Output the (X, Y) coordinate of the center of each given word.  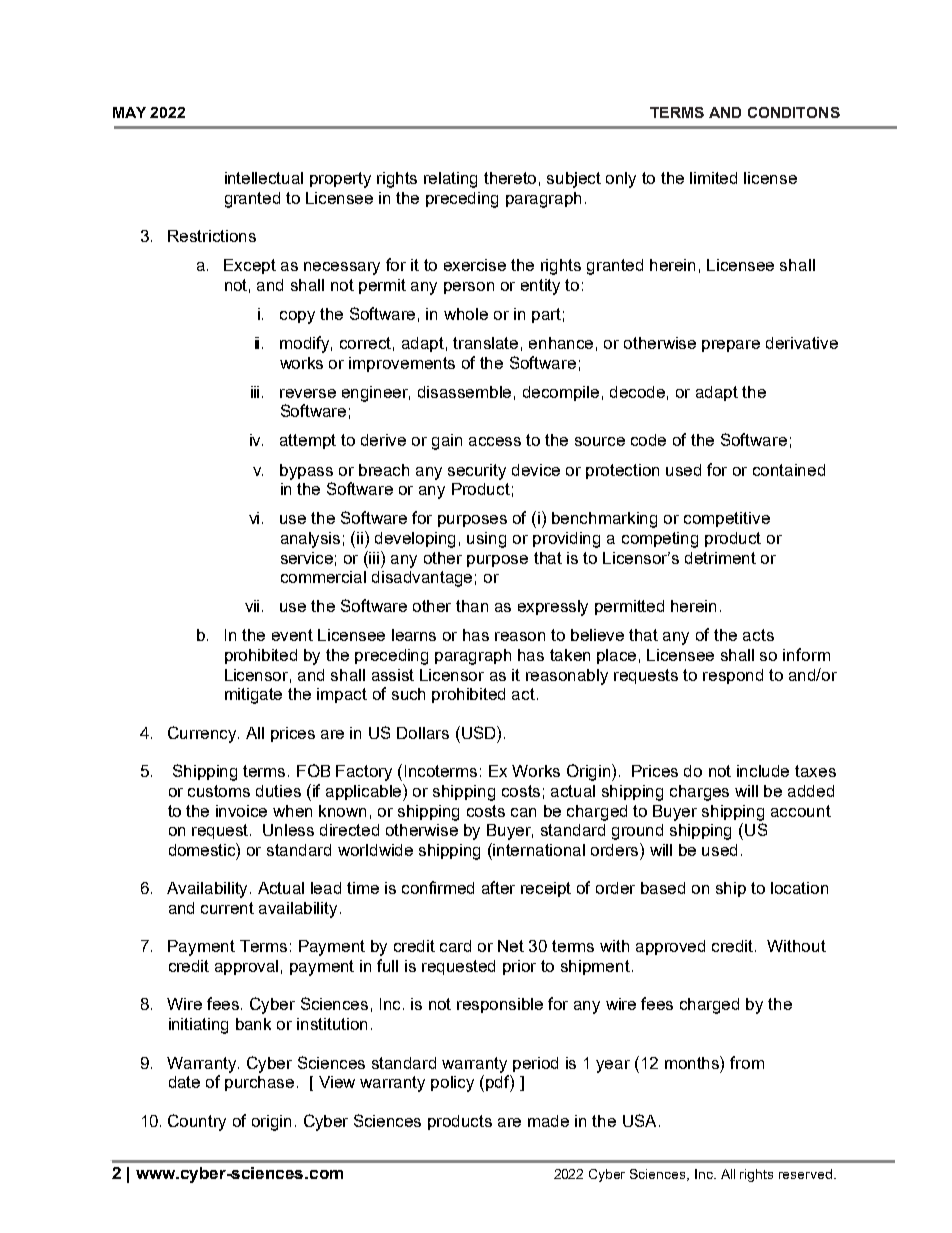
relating (450, 180)
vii (254, 606)
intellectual (264, 178)
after (498, 887)
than (472, 606)
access (495, 441)
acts (758, 635)
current (227, 908)
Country (197, 1122)
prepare (731, 346)
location (799, 888)
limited (713, 178)
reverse (308, 393)
